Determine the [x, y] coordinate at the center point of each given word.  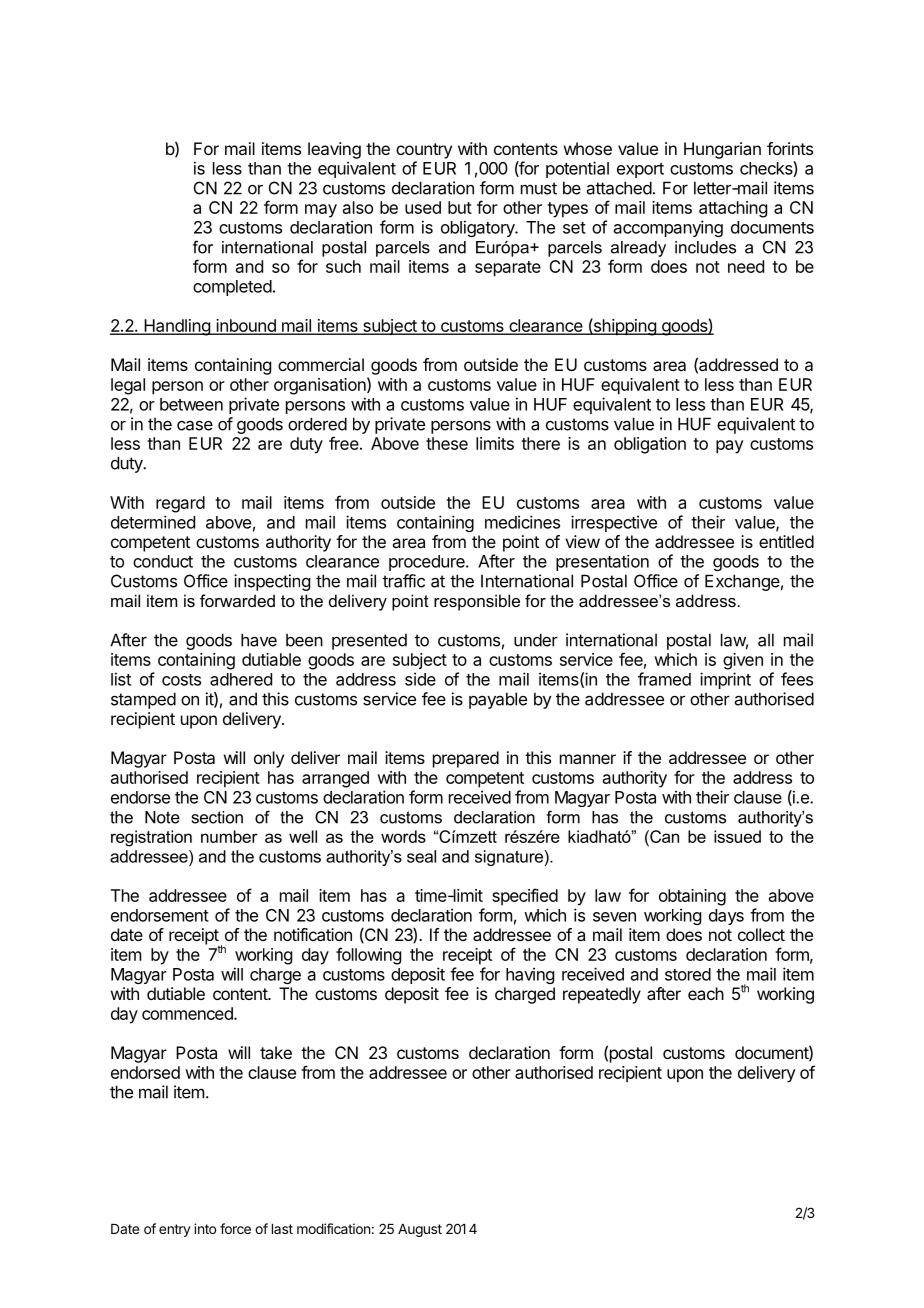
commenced [188, 1013]
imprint [725, 680]
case [195, 425]
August [420, 1230]
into [205, 1228]
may [321, 211]
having [530, 975]
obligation [650, 445]
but [460, 207]
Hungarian [722, 150]
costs [181, 680]
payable [498, 700]
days [726, 917]
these [447, 443]
